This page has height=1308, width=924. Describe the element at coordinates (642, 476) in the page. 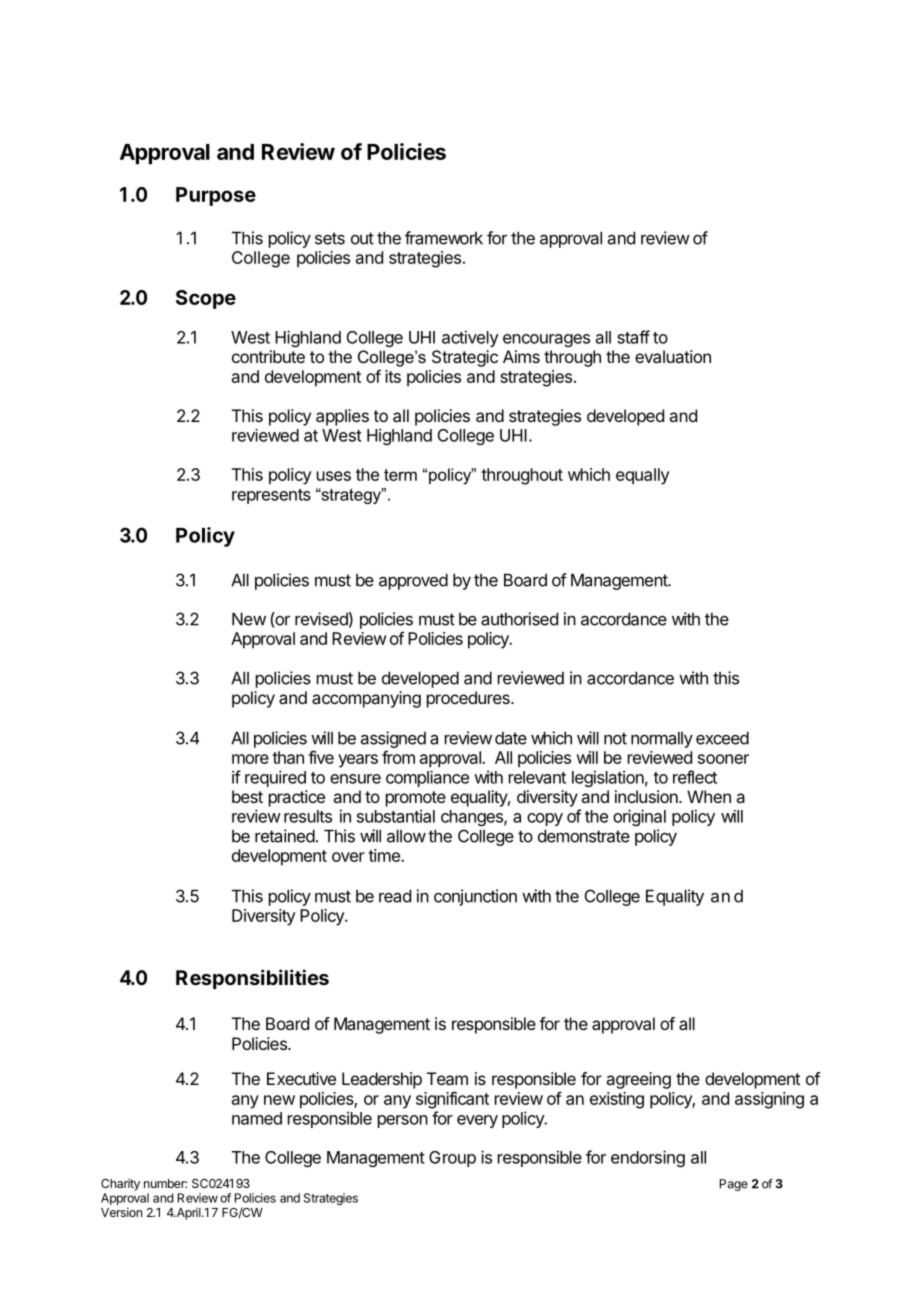

I see `equally` at that location.
